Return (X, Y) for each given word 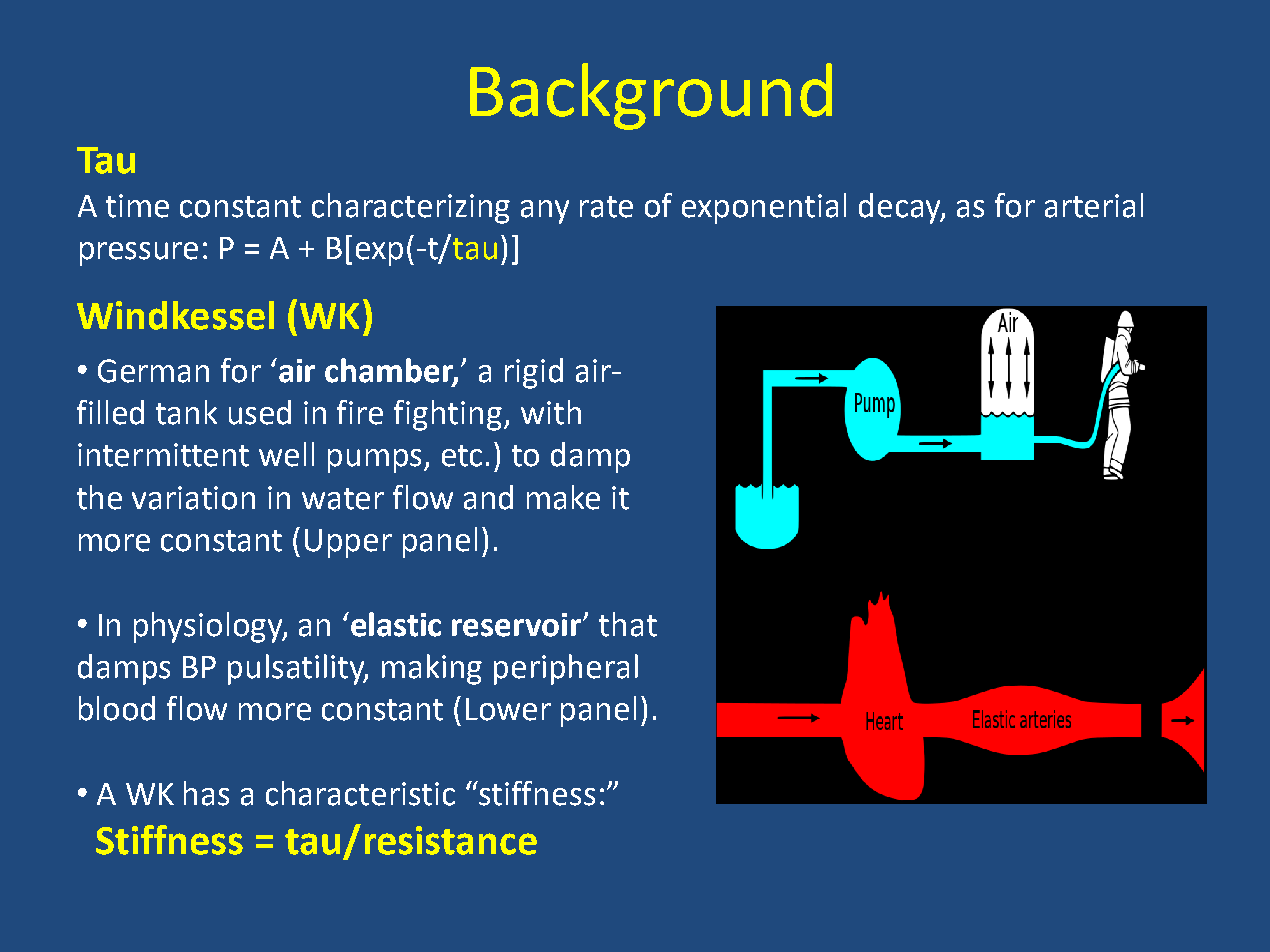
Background (651, 96)
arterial (1094, 205)
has (206, 793)
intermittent (163, 455)
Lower (508, 709)
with (551, 412)
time (137, 206)
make (563, 497)
